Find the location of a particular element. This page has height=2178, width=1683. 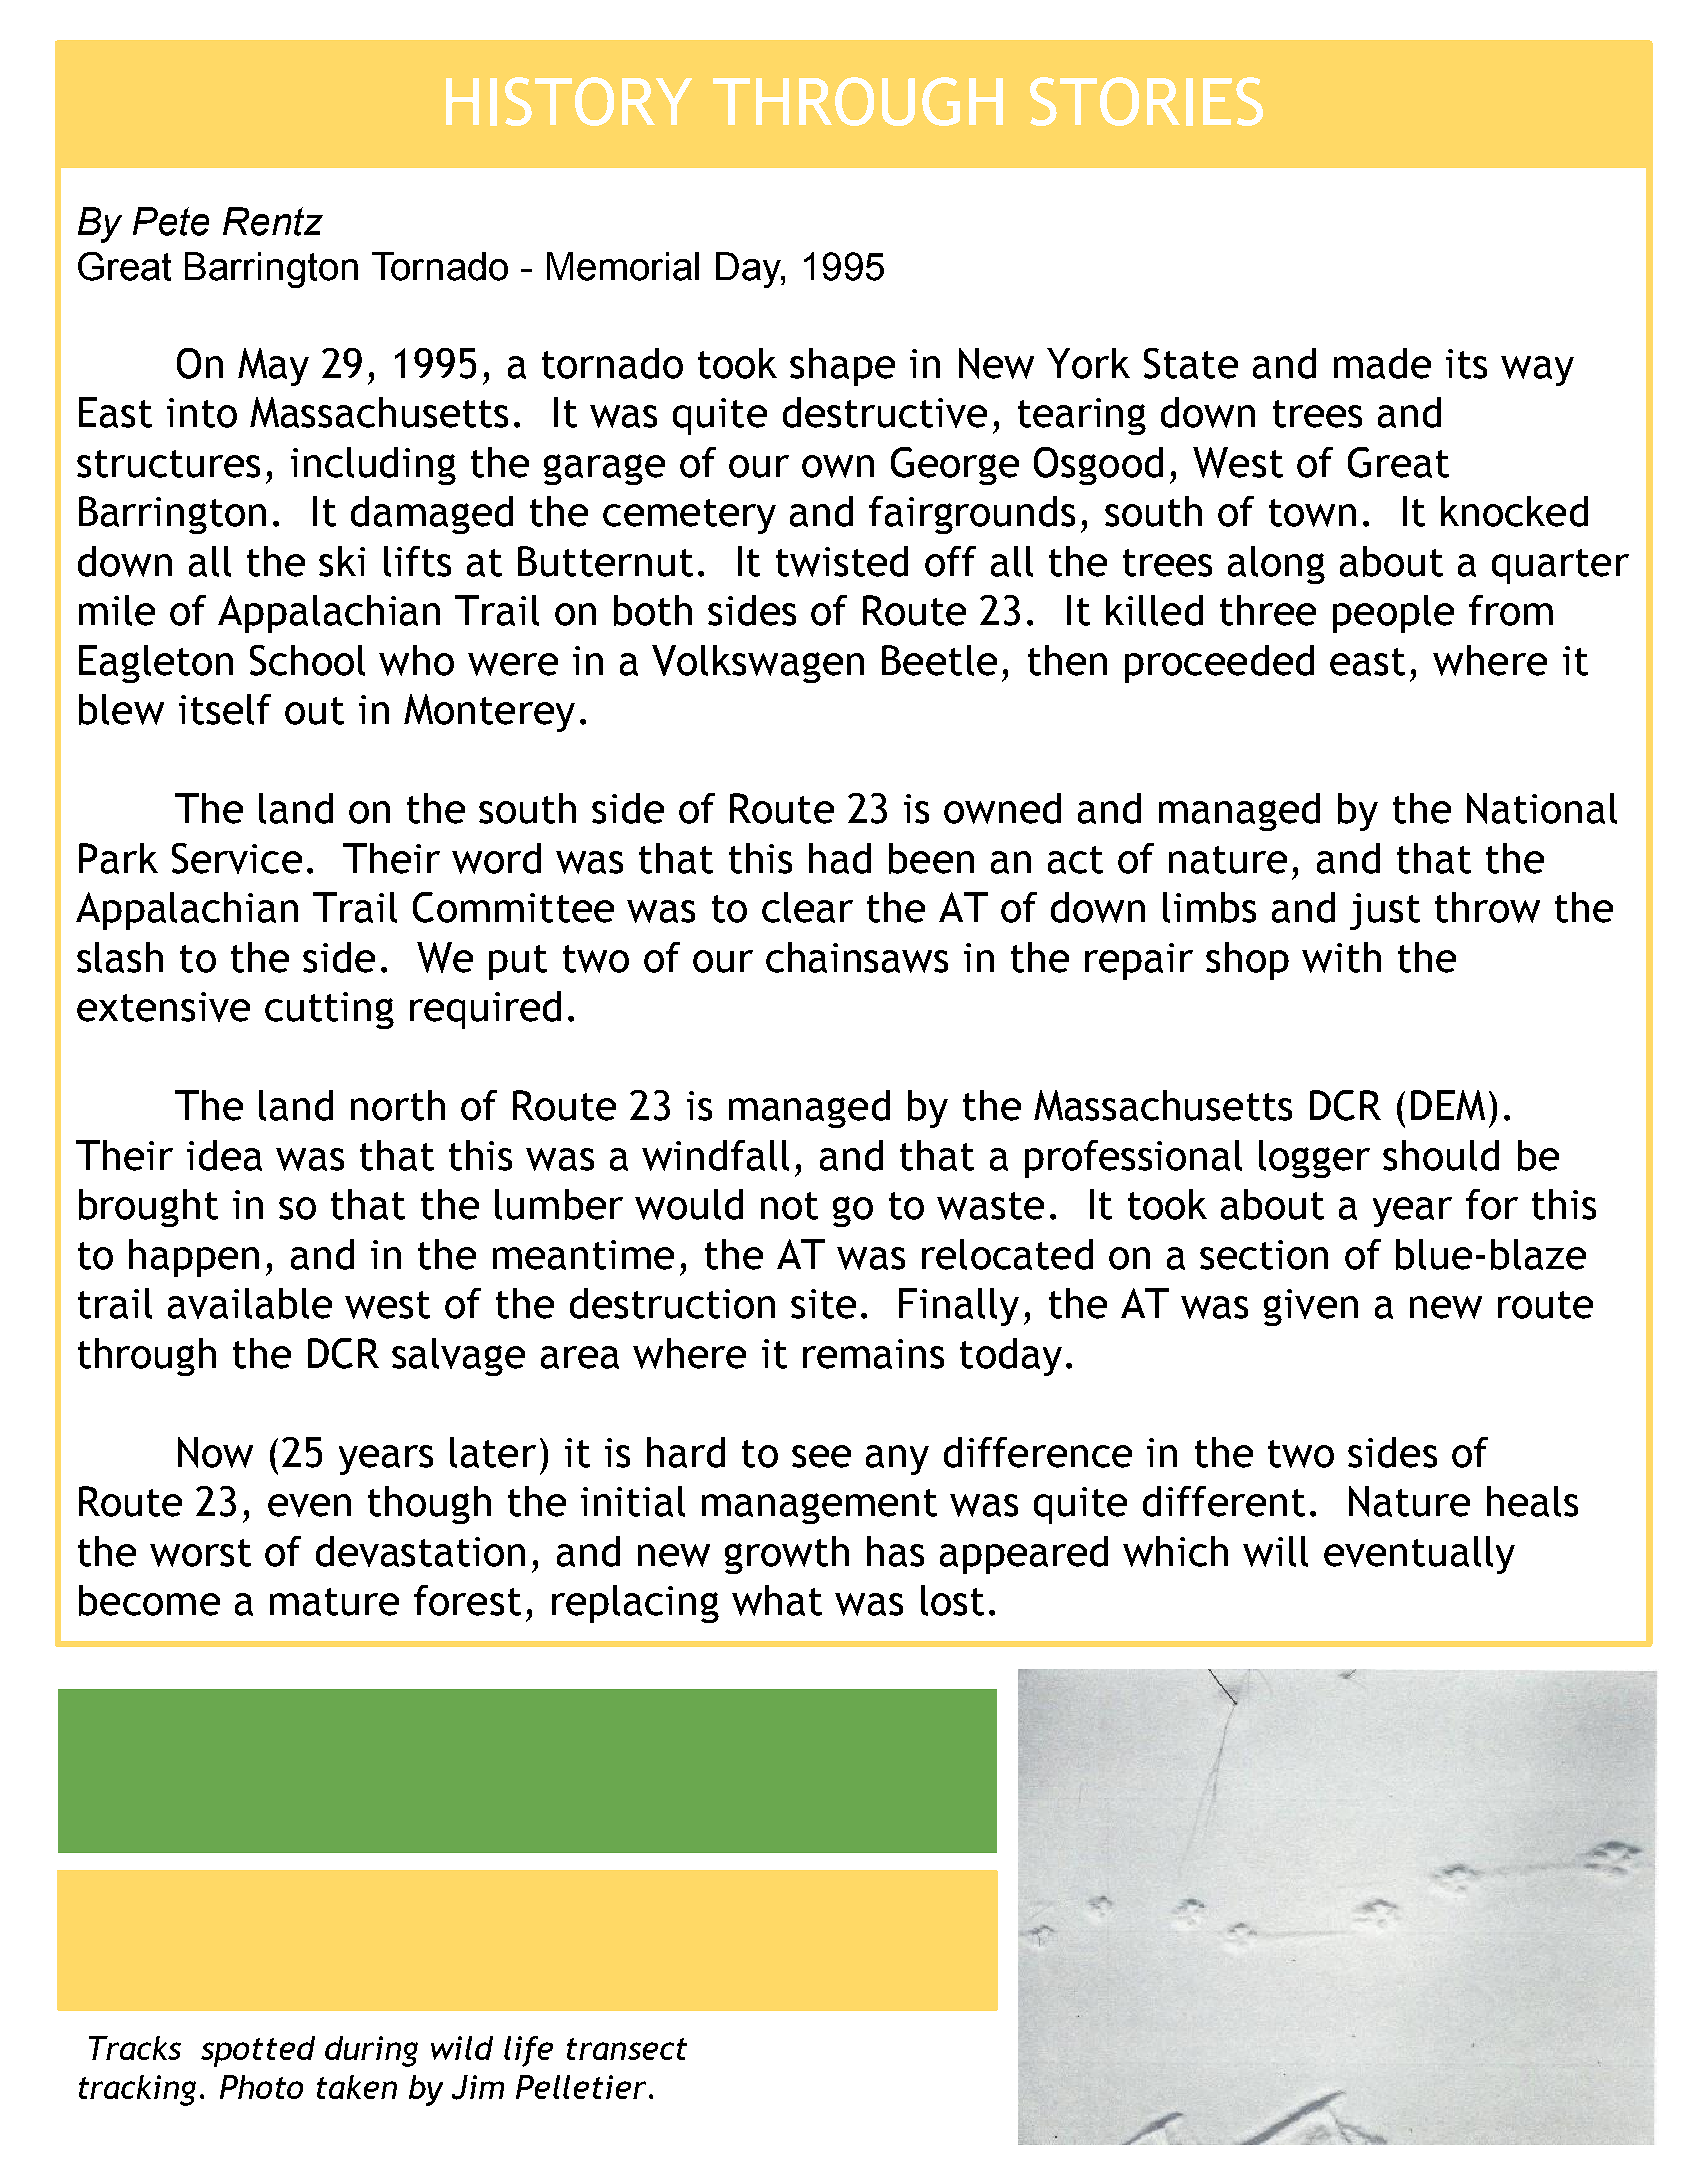

School is located at coordinates (307, 660).
